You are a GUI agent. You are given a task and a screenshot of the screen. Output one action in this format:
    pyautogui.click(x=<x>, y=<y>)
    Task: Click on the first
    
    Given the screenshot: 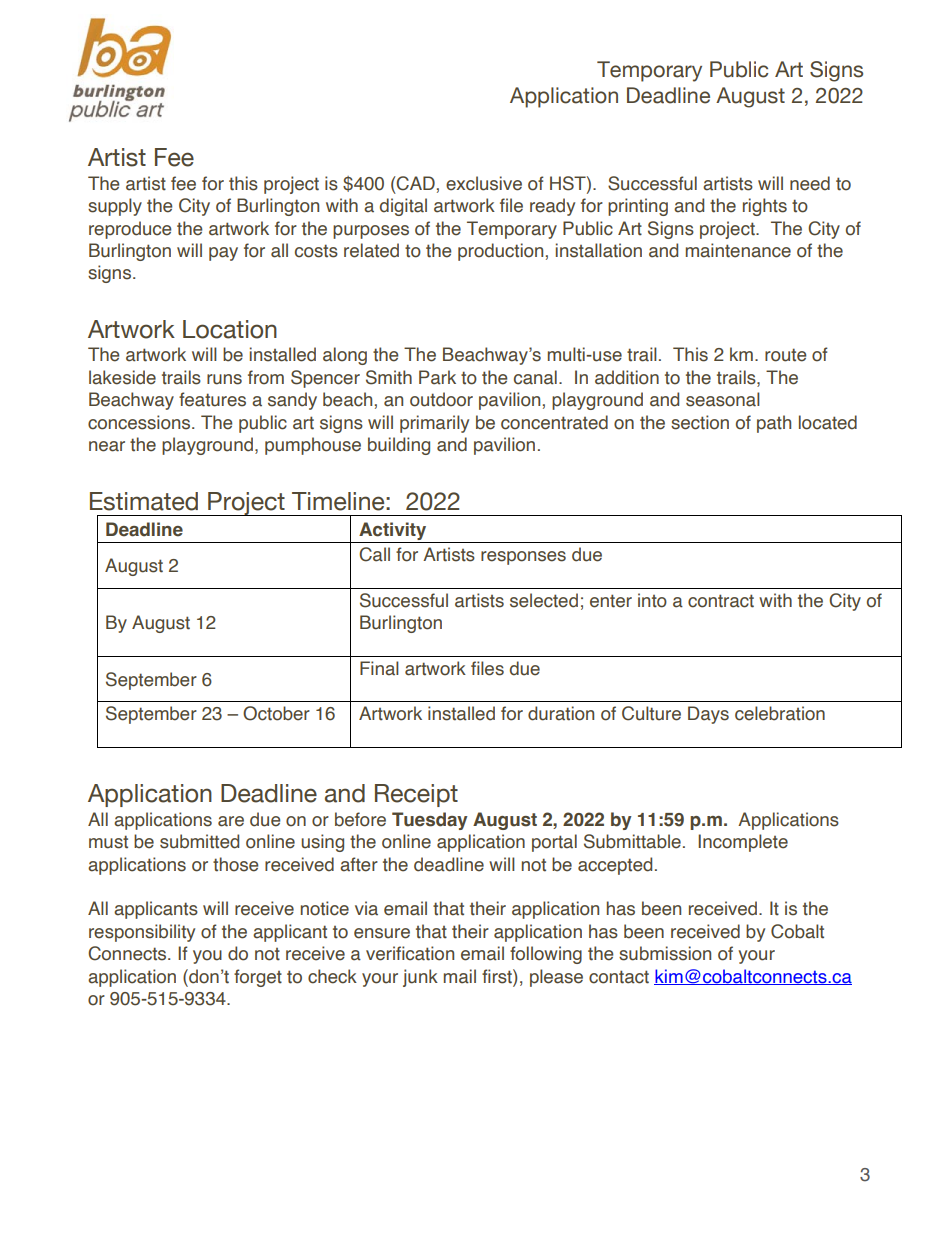 What is the action you would take?
    pyautogui.click(x=498, y=976)
